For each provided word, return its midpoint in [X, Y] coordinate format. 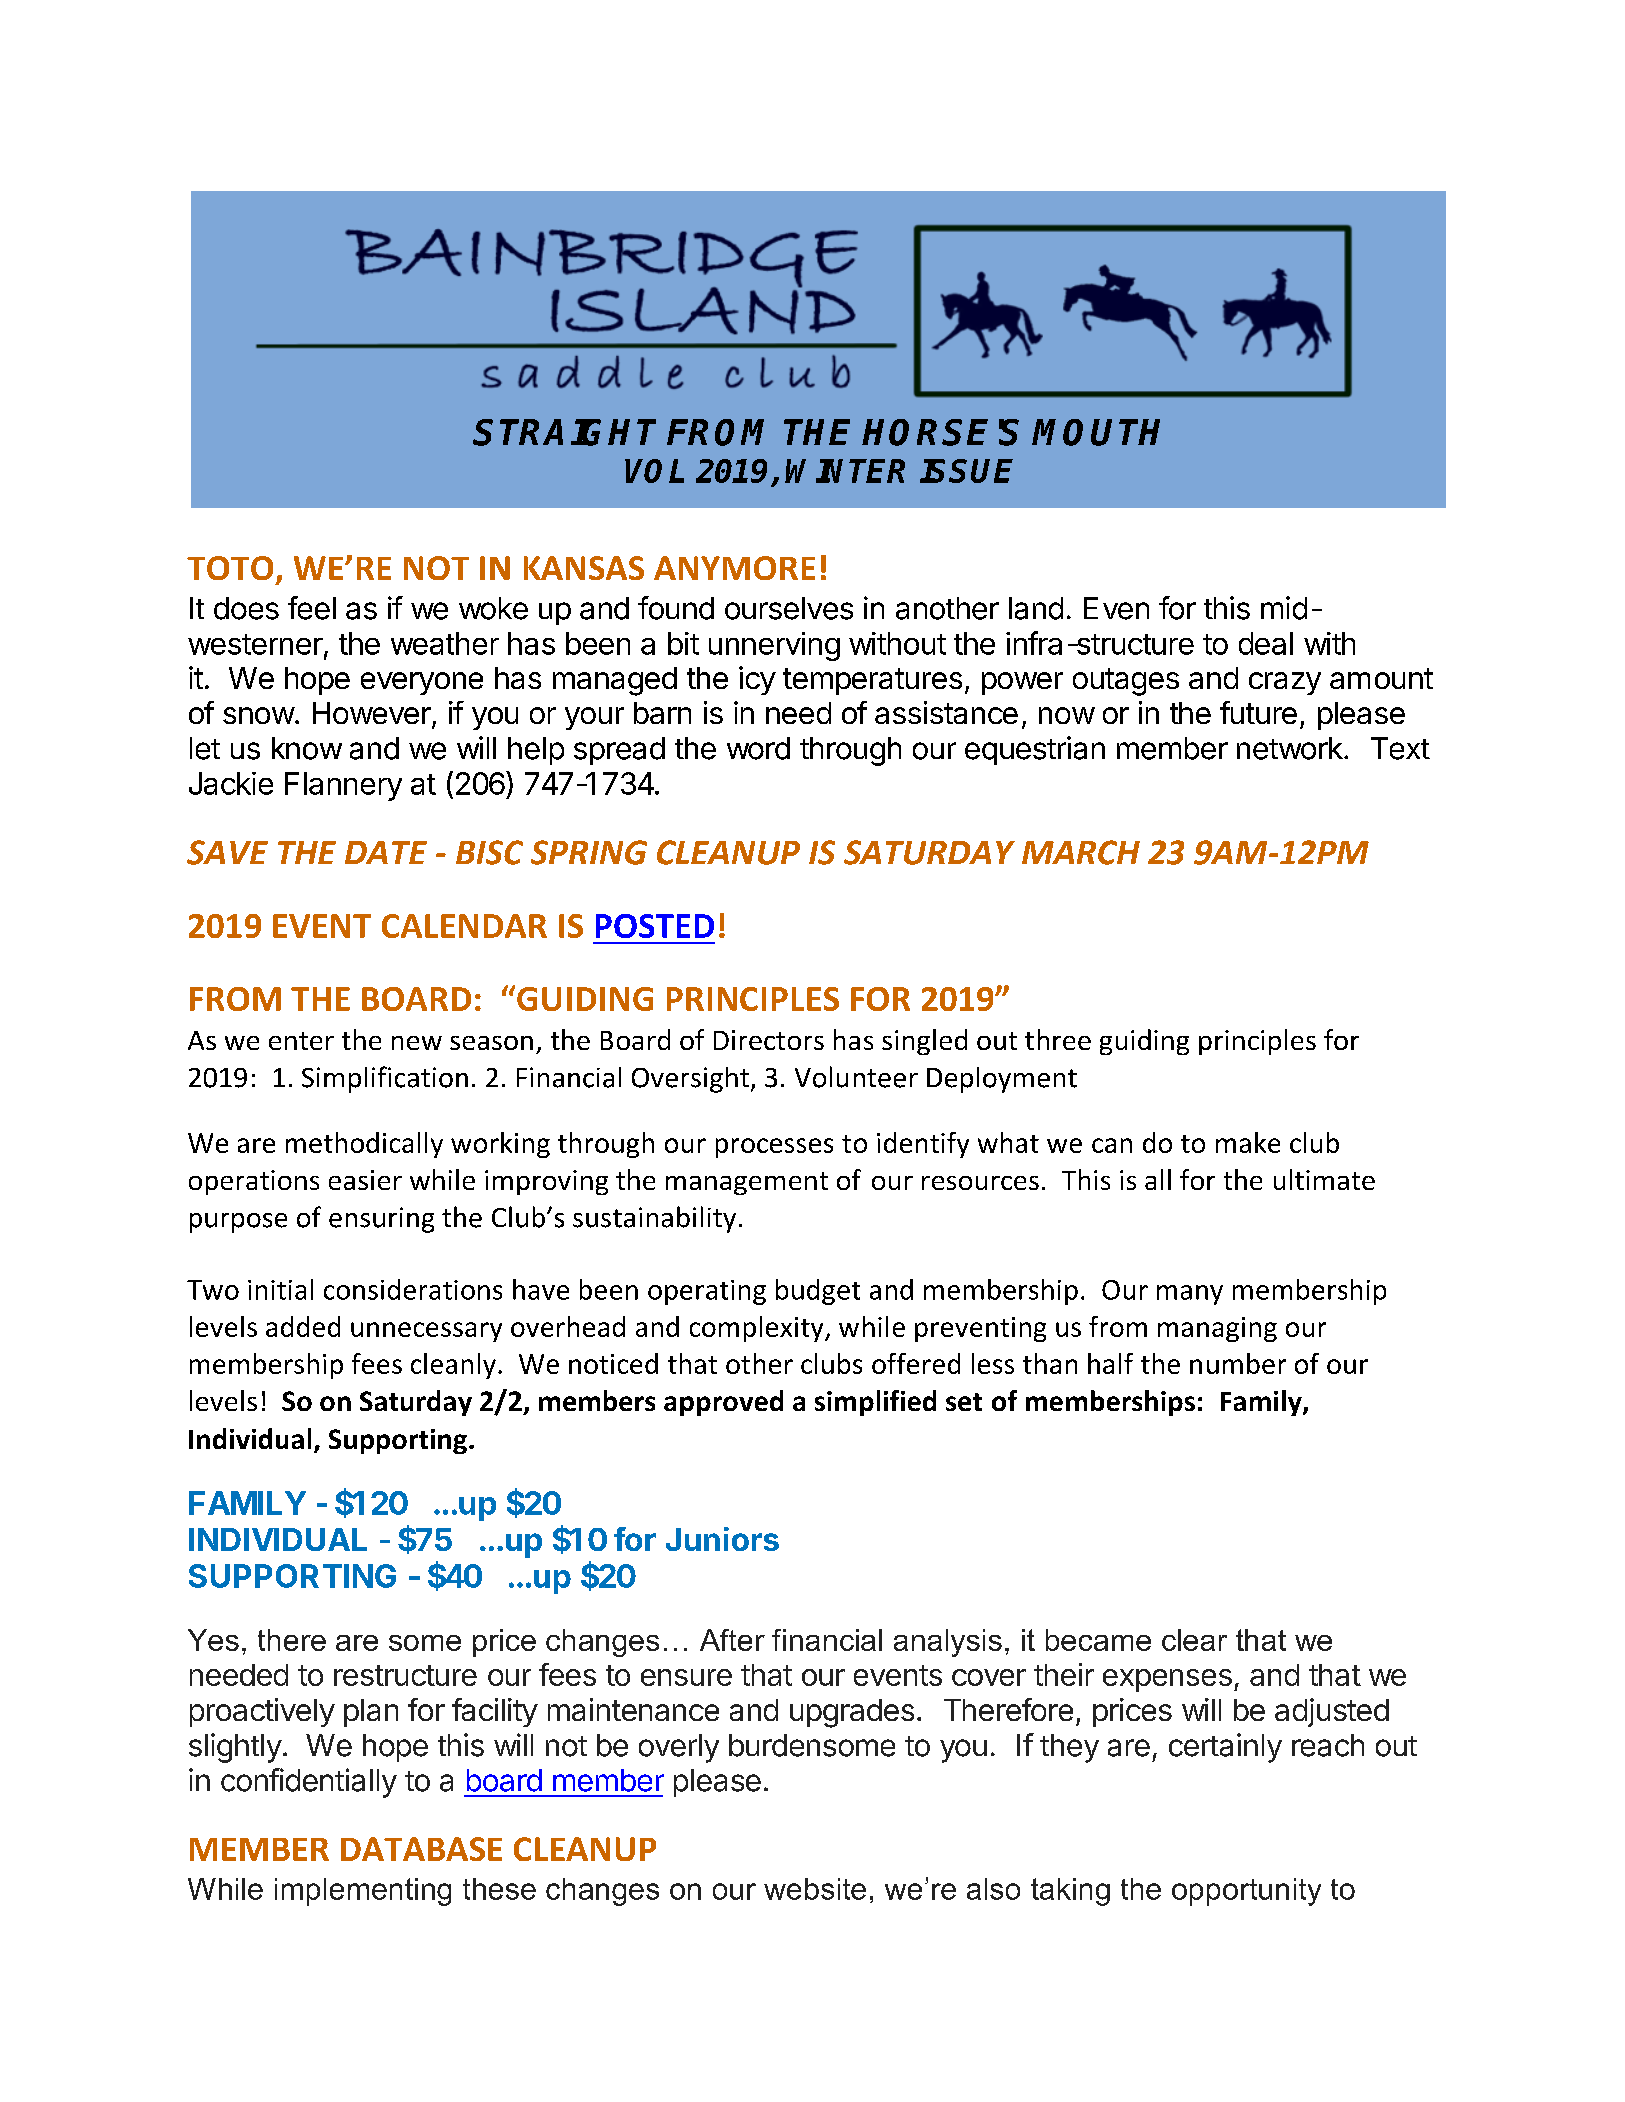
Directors [769, 1040]
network [1290, 748]
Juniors [722, 1539]
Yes [213, 1640]
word [758, 748]
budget [818, 1292]
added [303, 1326]
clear [1194, 1640]
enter [301, 1041]
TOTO [230, 568]
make [1248, 1142]
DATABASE [421, 1849]
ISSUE [966, 471]
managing [1217, 1329]
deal [1266, 643]
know [307, 748]
